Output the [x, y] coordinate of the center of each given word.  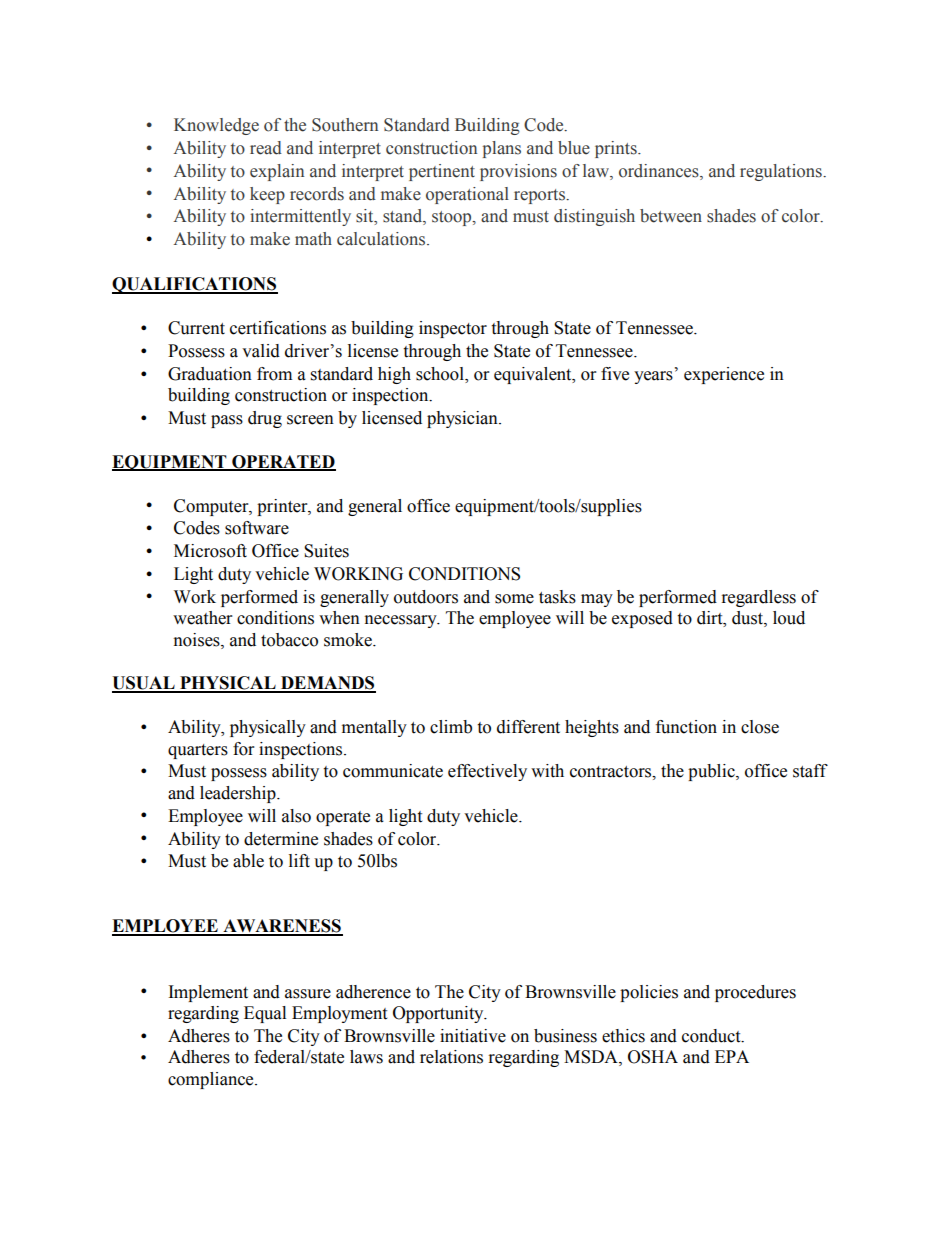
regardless [759, 598]
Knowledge [216, 126]
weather [202, 618]
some [514, 599]
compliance [212, 1080]
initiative [473, 1036]
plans [502, 149]
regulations [782, 172]
